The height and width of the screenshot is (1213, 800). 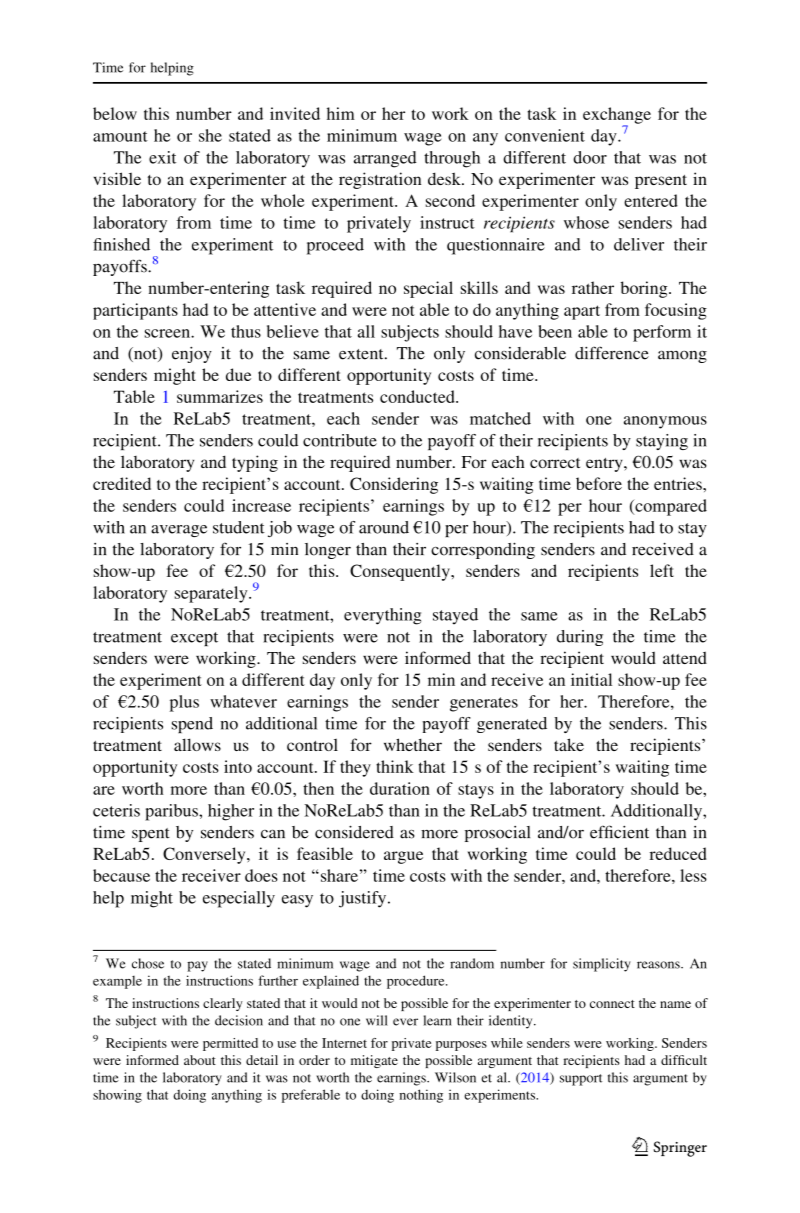 I want to click on arranged, so click(x=385, y=159).
